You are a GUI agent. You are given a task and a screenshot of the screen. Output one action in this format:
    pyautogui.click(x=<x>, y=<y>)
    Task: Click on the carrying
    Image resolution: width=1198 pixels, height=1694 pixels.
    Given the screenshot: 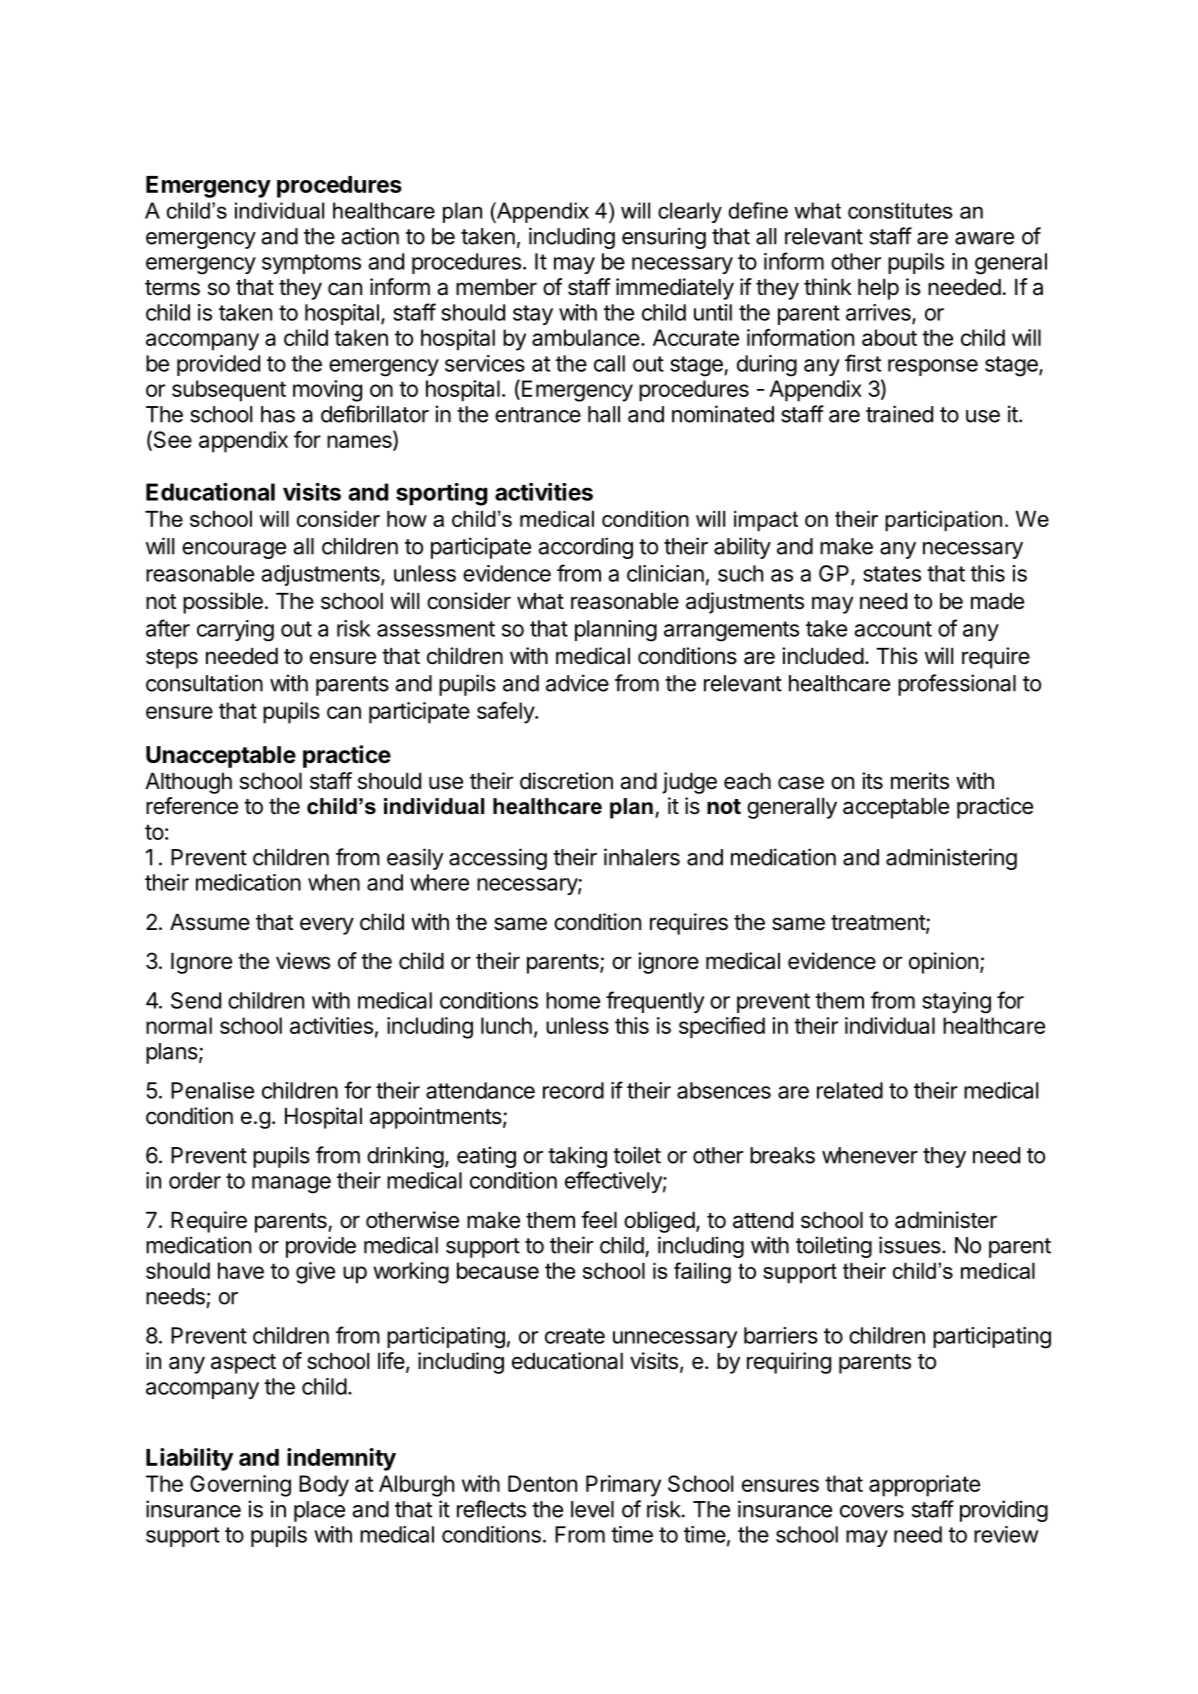 What is the action you would take?
    pyautogui.click(x=235, y=631)
